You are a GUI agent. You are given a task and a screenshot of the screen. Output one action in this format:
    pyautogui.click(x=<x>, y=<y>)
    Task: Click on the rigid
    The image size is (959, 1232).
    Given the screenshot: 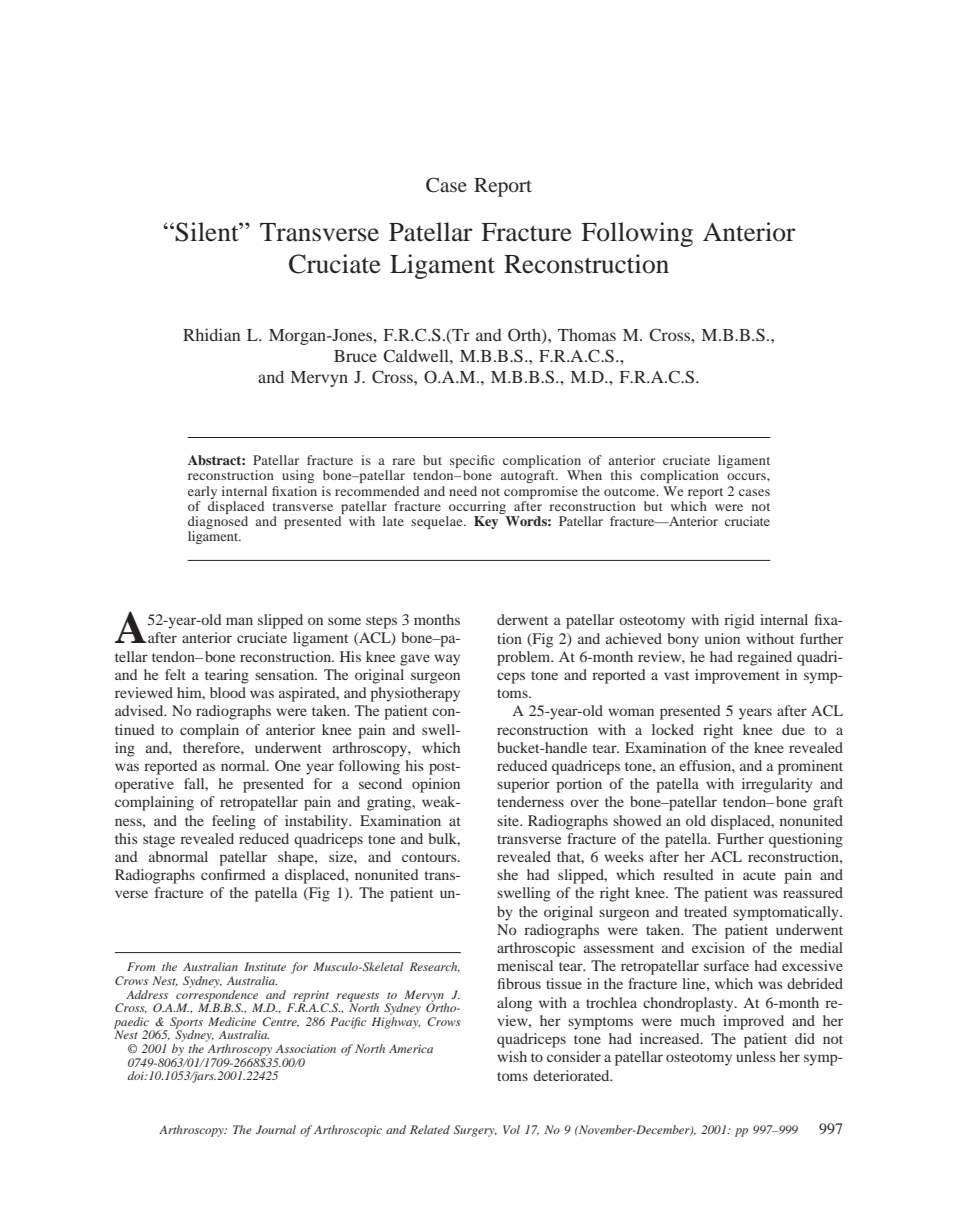 What is the action you would take?
    pyautogui.click(x=739, y=621)
